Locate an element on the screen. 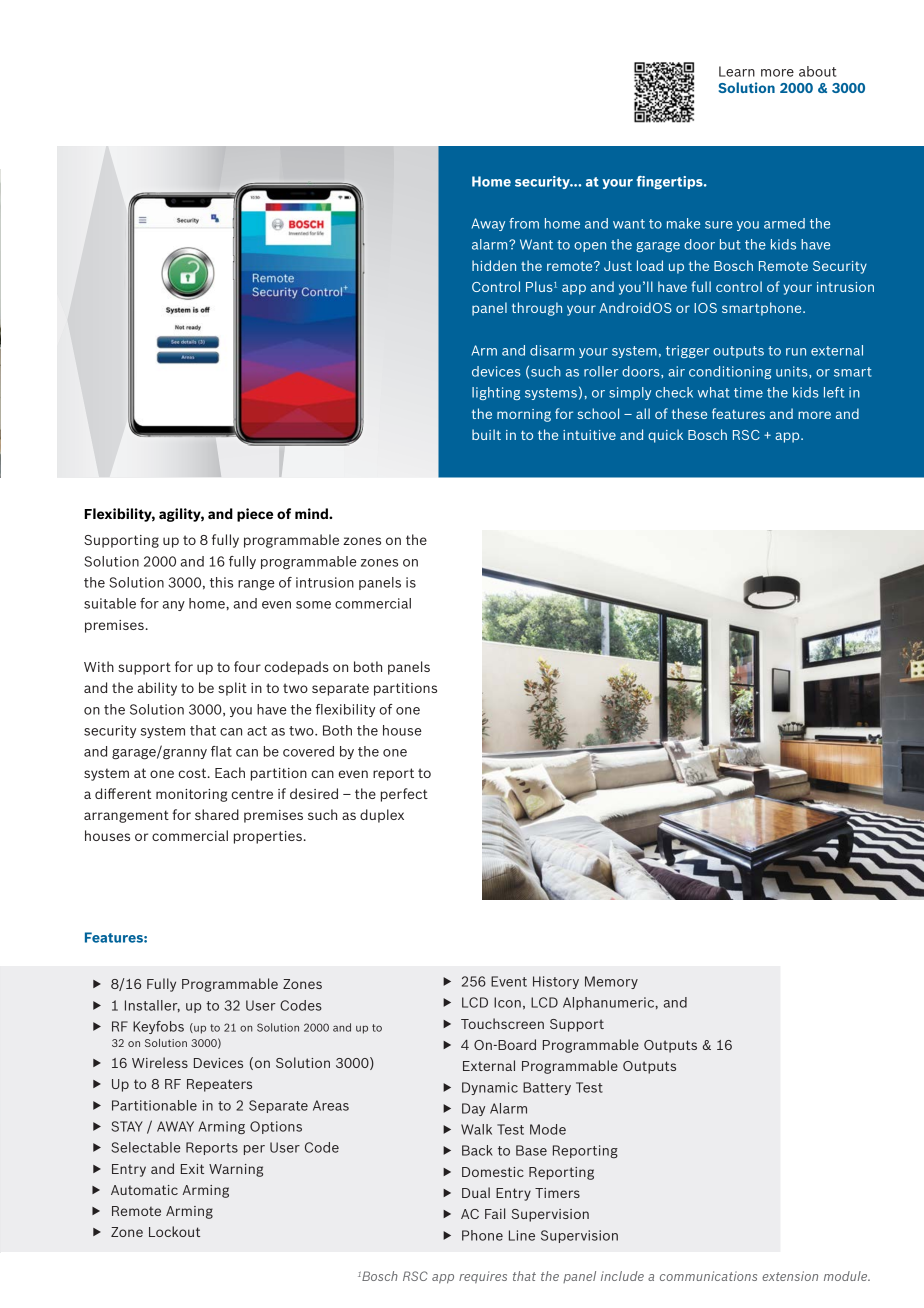 The width and height of the screenshot is (924, 1308). Installer is located at coordinates (152, 1006).
